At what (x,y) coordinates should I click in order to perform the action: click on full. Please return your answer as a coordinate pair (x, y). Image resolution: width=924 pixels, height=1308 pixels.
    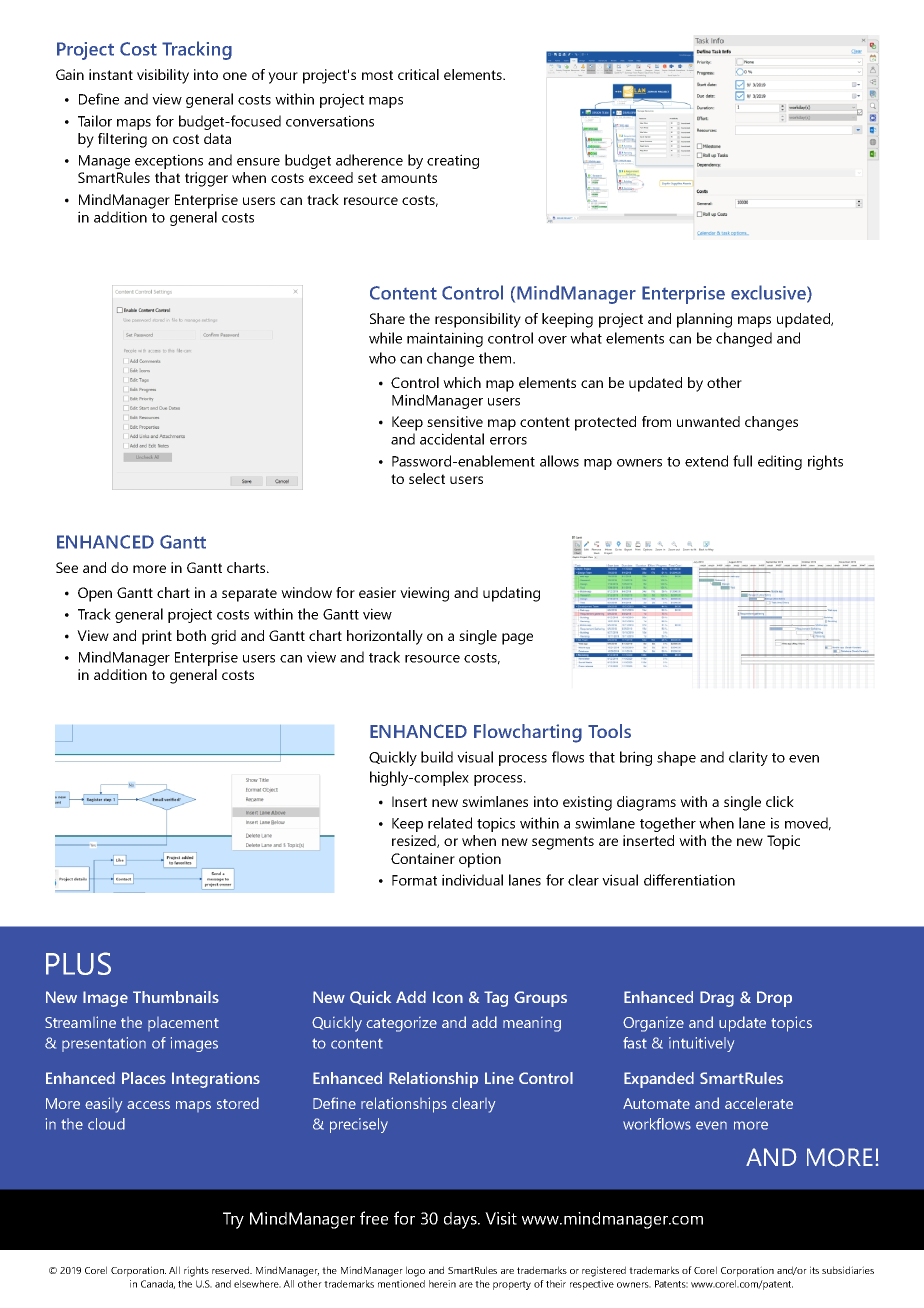
    Looking at the image, I should click on (742, 461).
